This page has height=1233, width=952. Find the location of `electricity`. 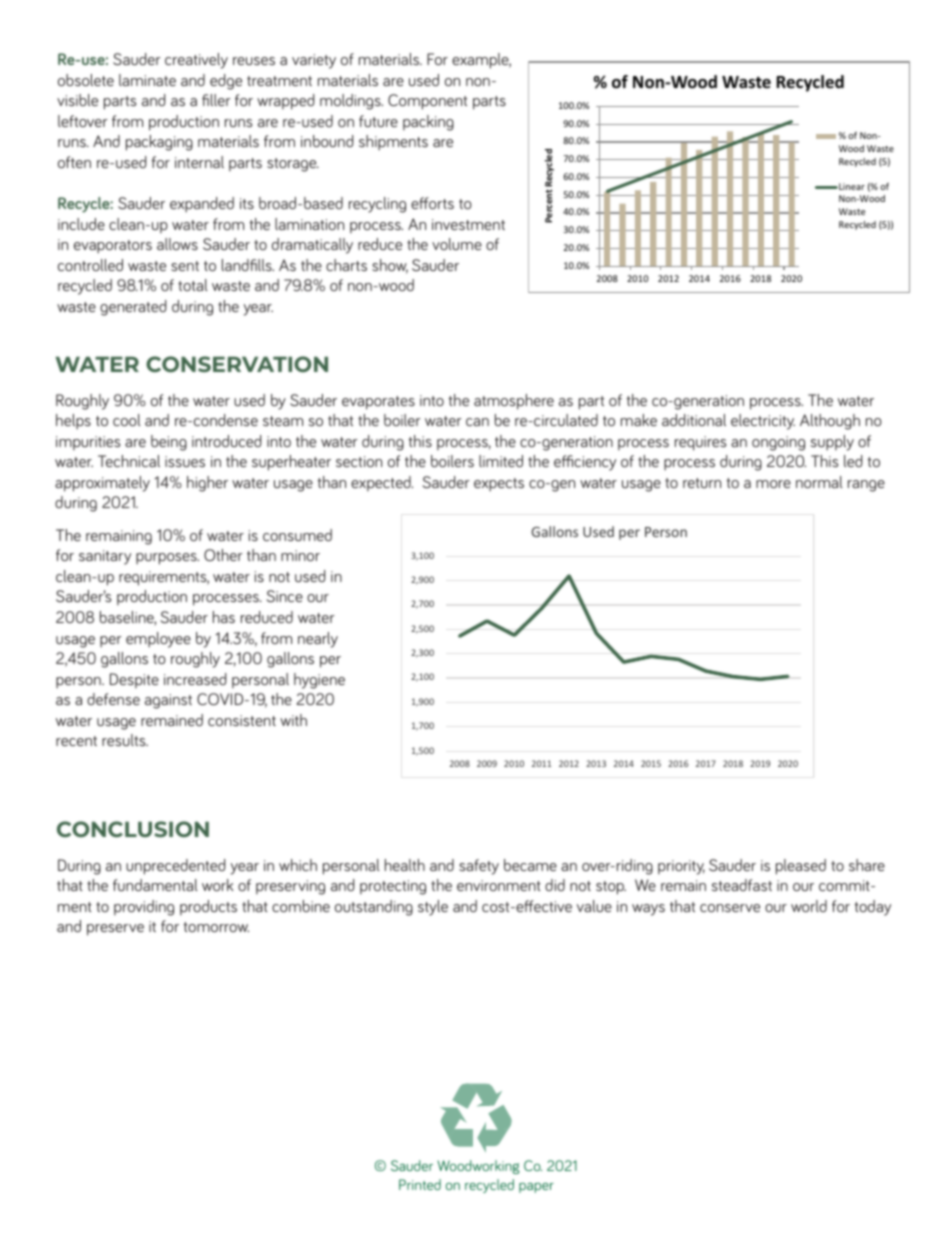

electricity is located at coordinates (763, 422).
